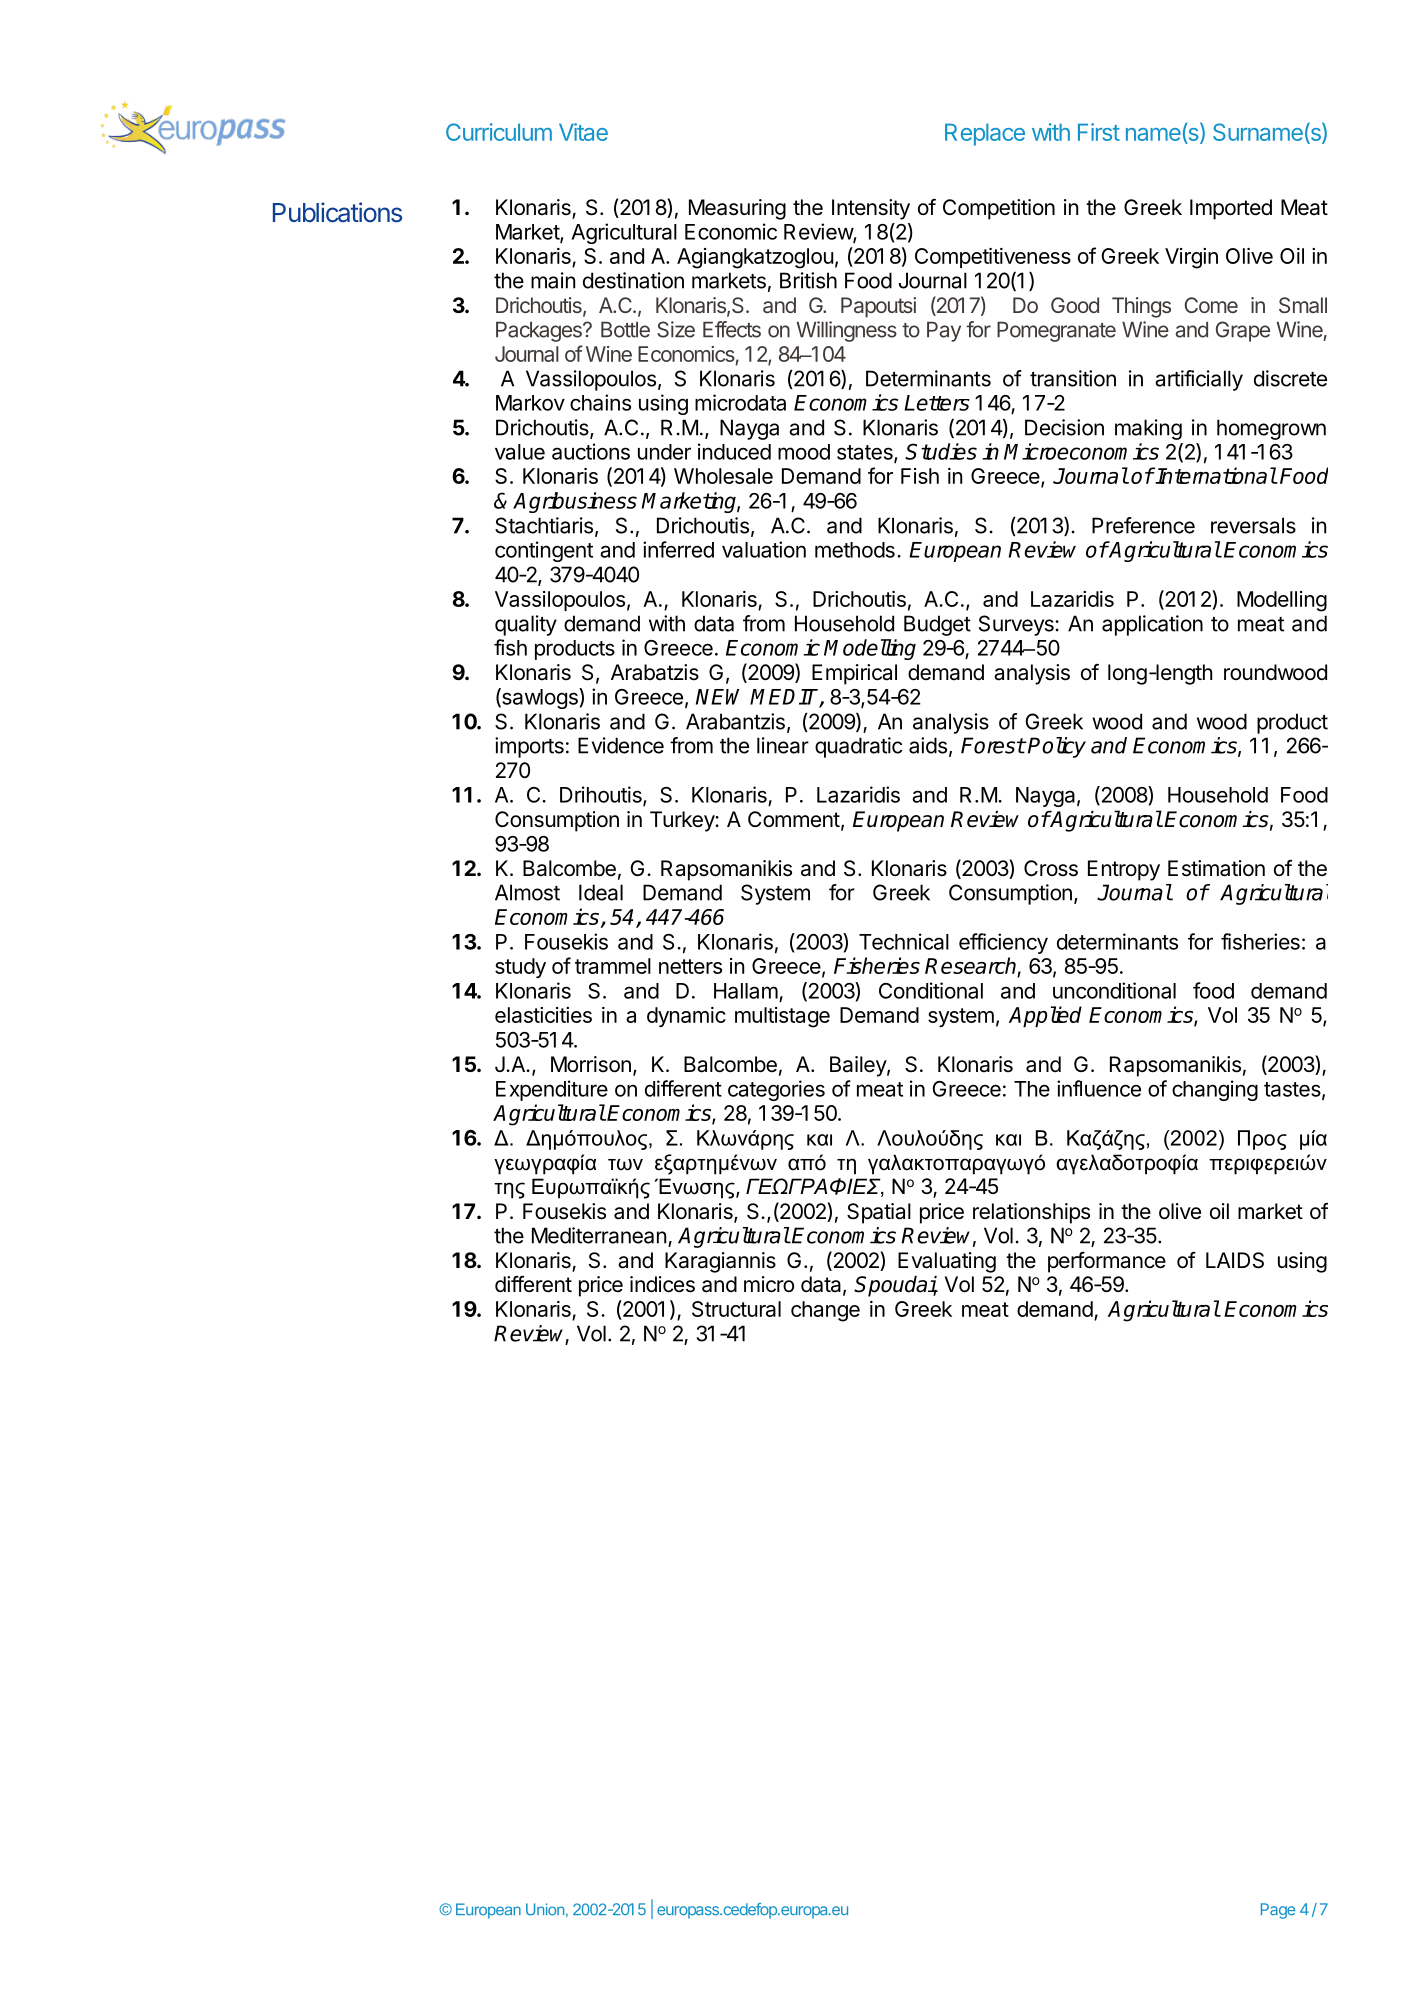 This page has width=1408, height=1992. I want to click on Imported, so click(1231, 209).
